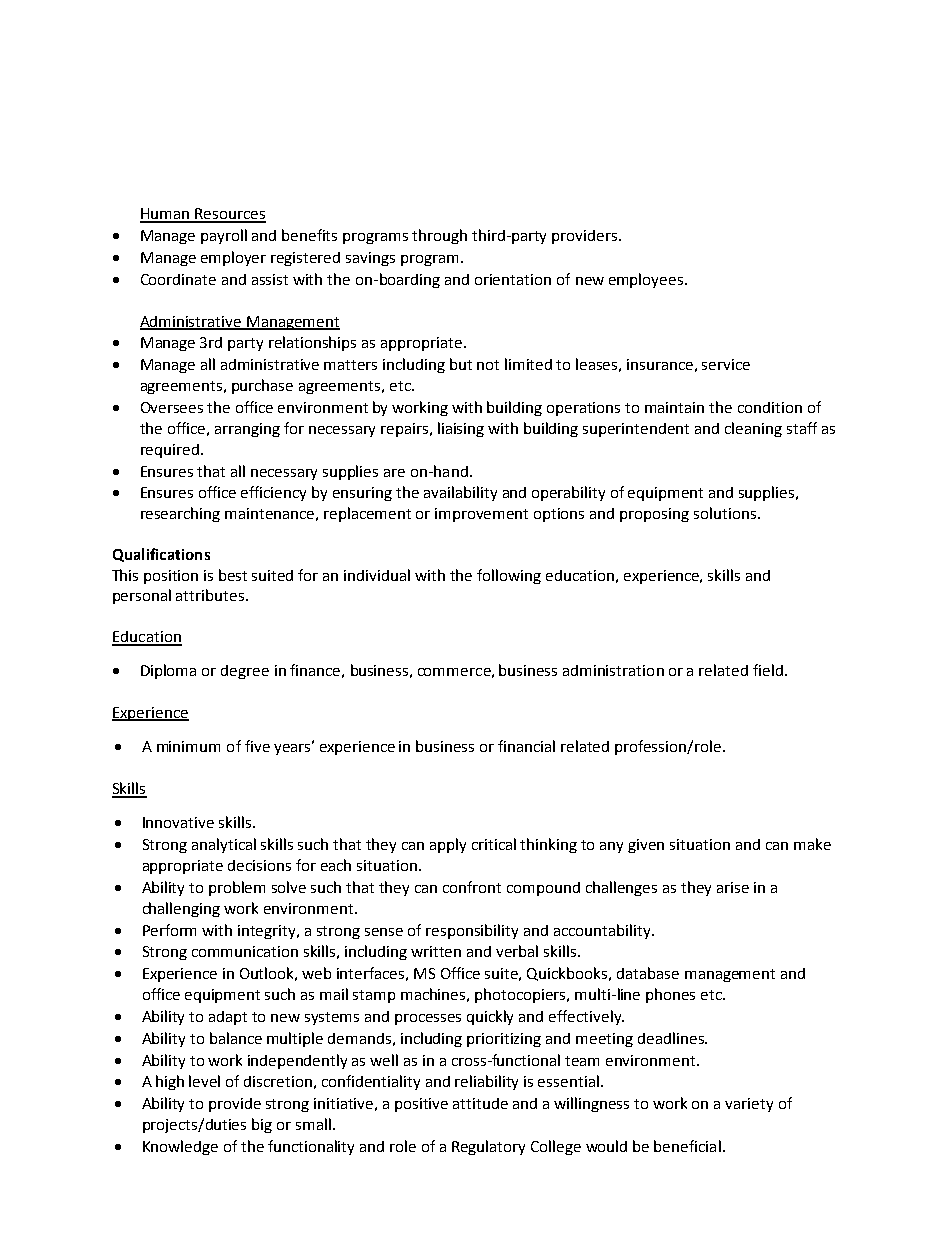  I want to click on financial, so click(526, 746).
